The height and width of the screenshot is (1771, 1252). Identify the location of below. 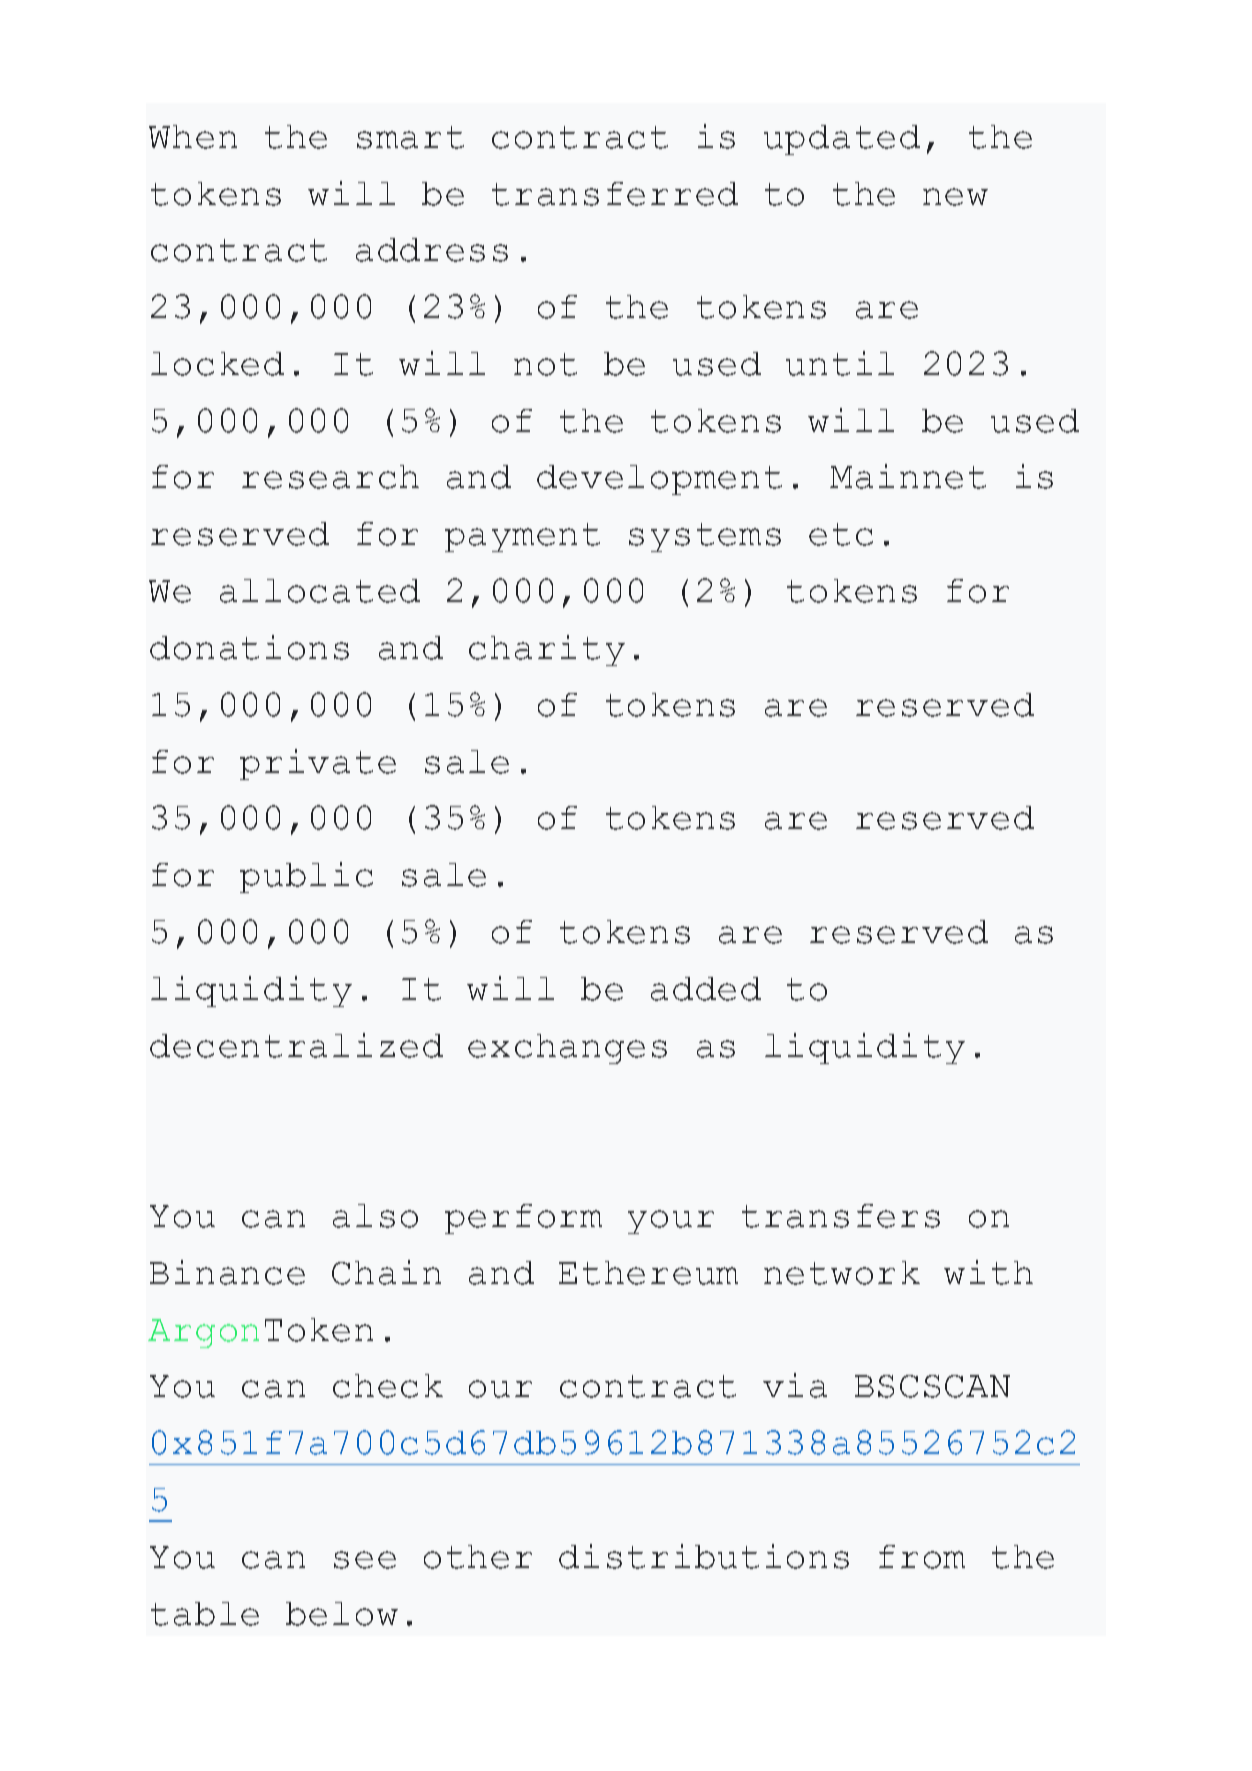
(342, 1614).
